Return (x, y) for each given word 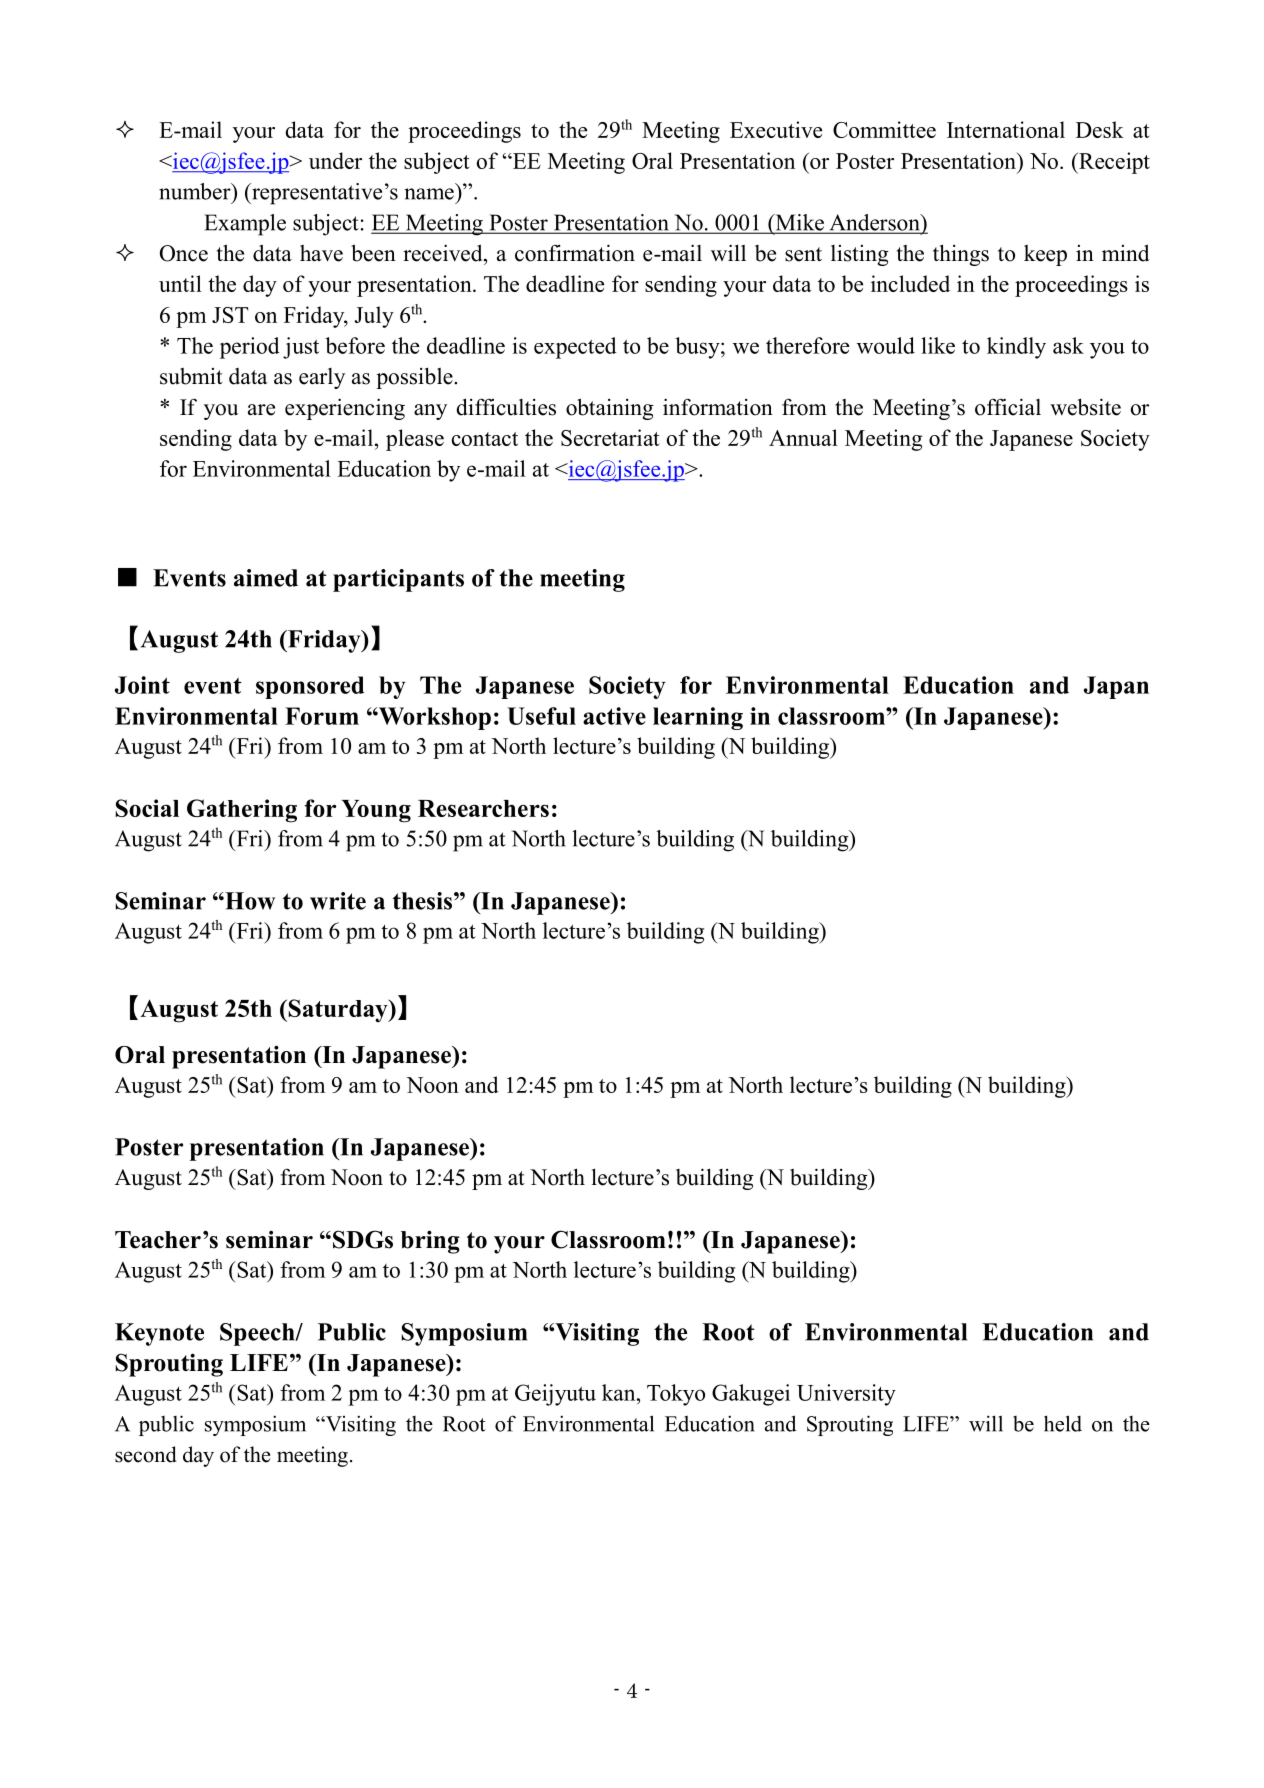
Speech (258, 1334)
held (1063, 1423)
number (196, 191)
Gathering (242, 811)
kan (620, 1392)
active (614, 716)
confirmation (575, 253)
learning (698, 718)
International (1006, 129)
